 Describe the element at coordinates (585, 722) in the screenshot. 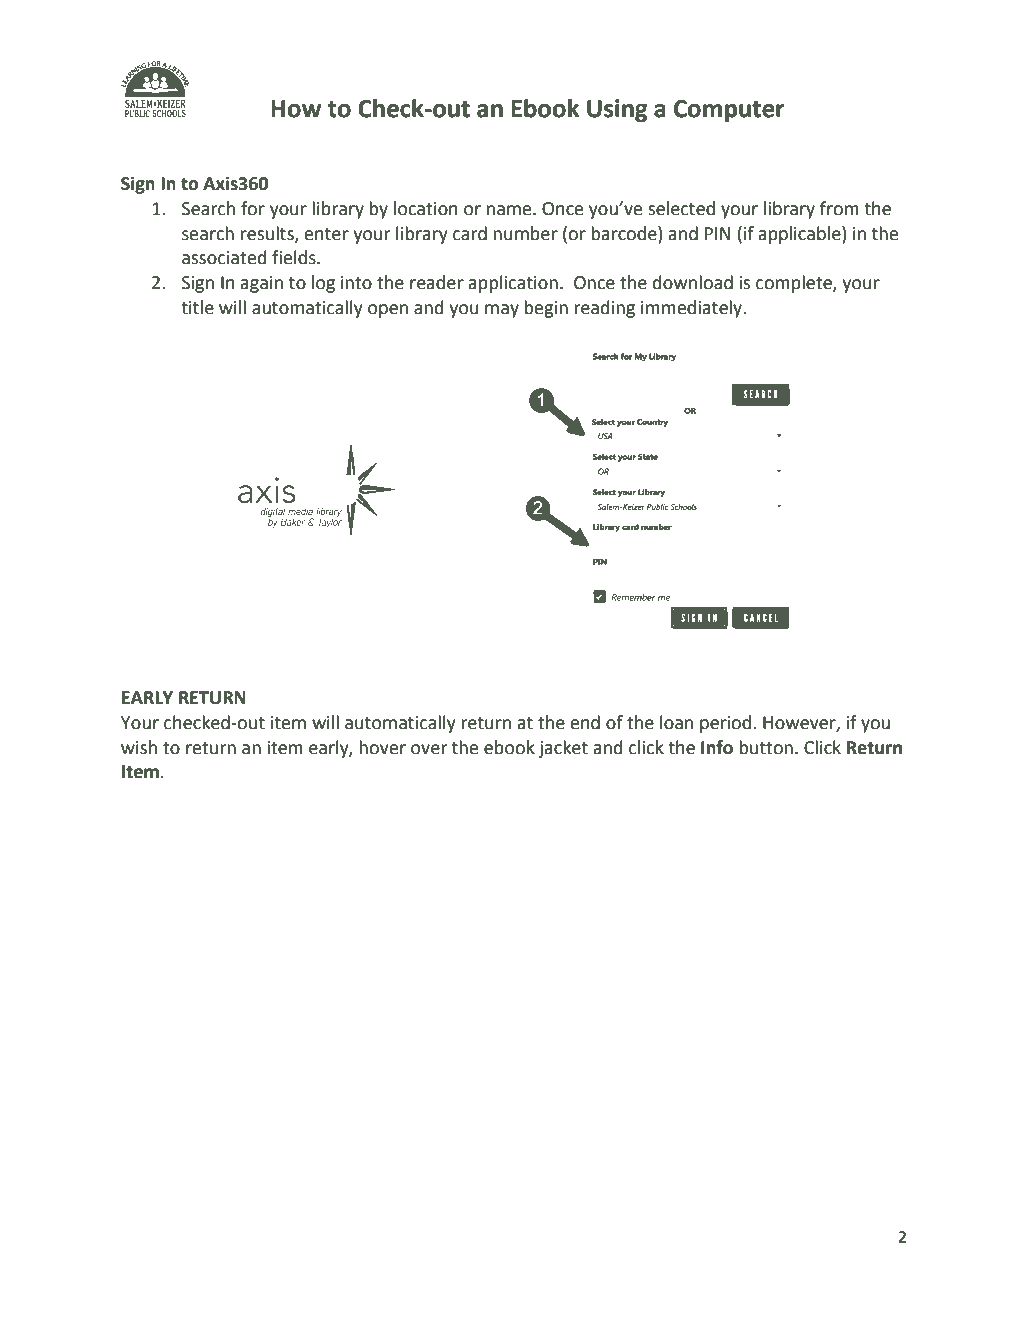

I see `end` at that location.
